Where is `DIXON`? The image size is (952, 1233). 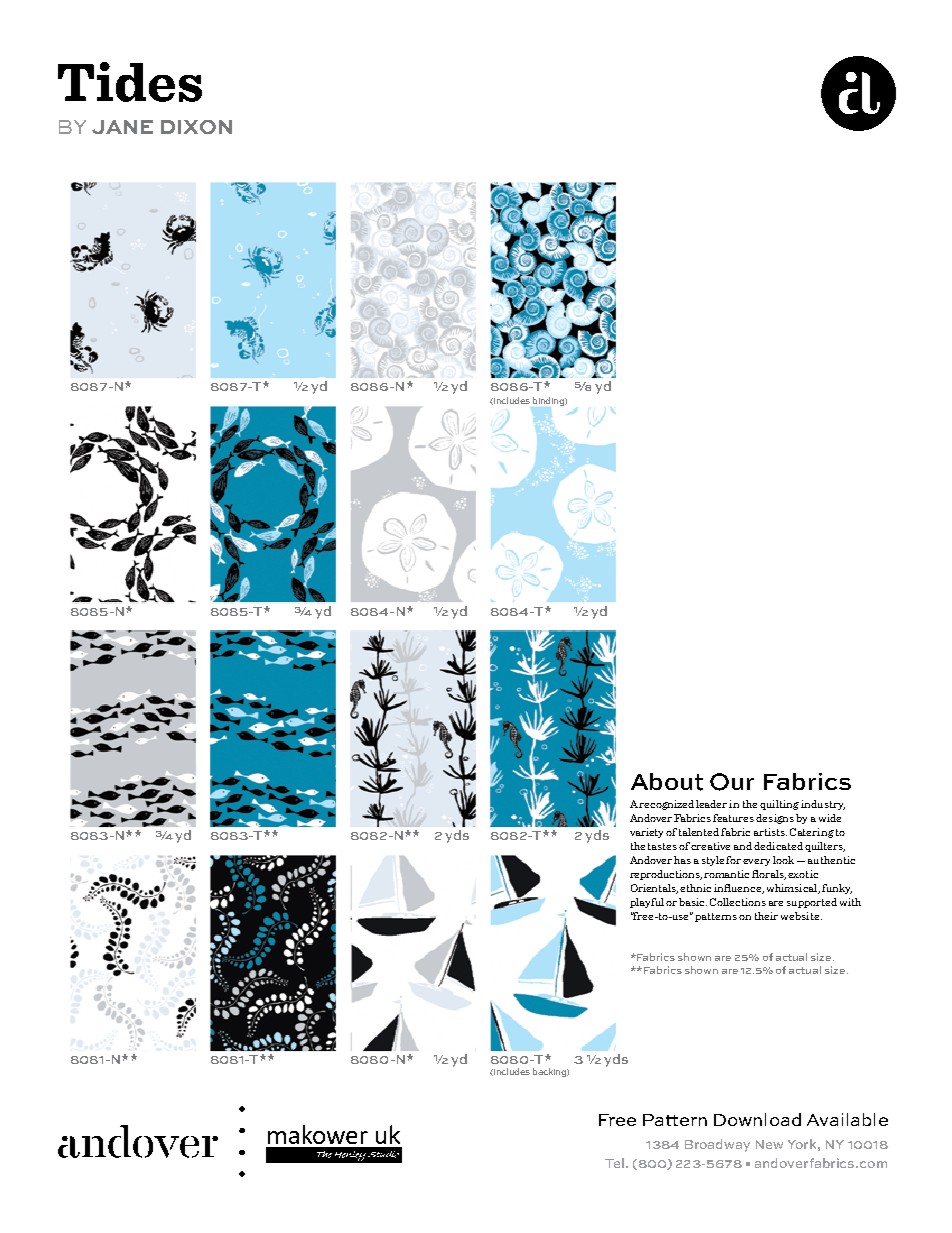
DIXON is located at coordinates (196, 127).
